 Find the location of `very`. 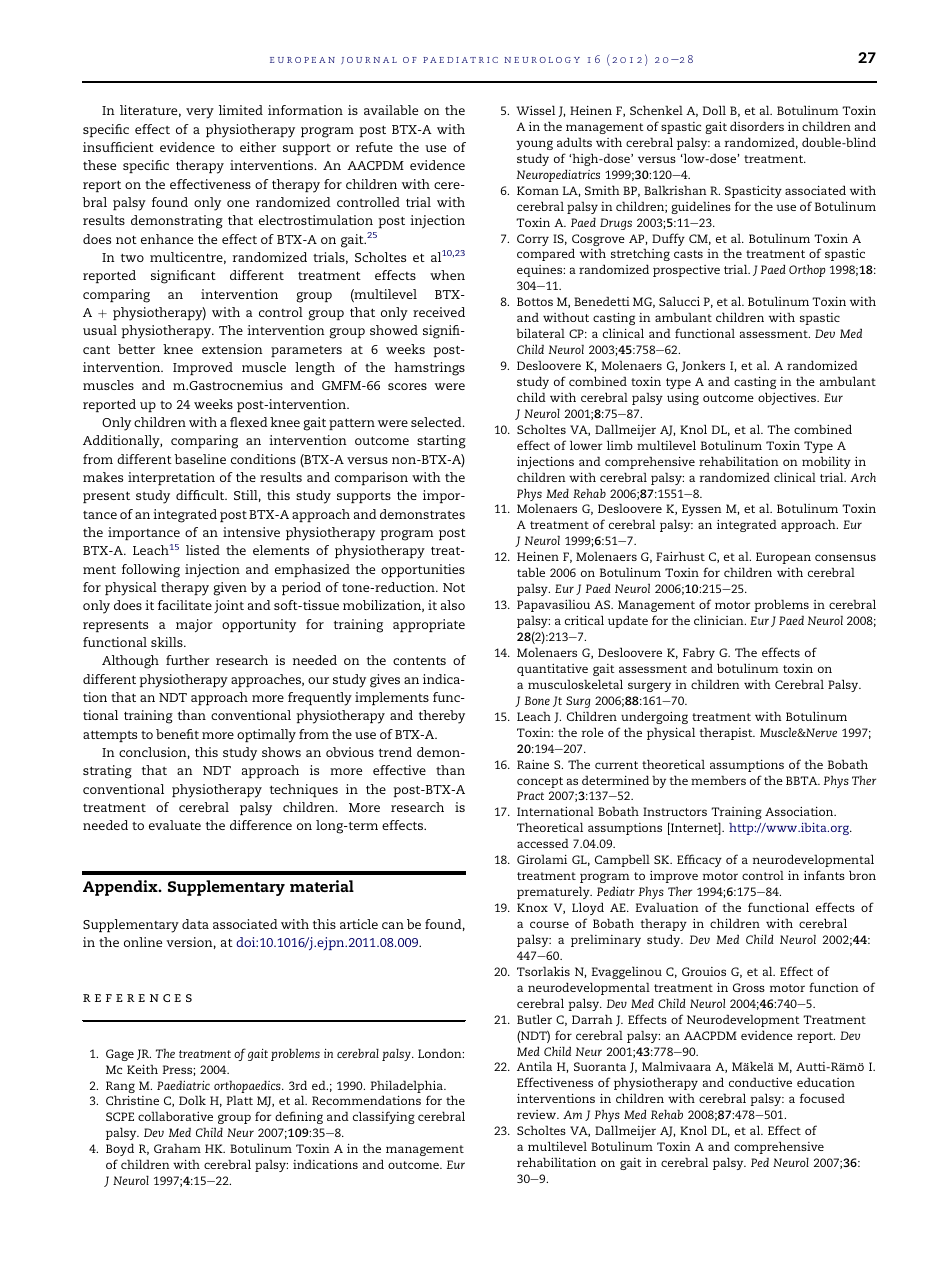

very is located at coordinates (200, 113).
